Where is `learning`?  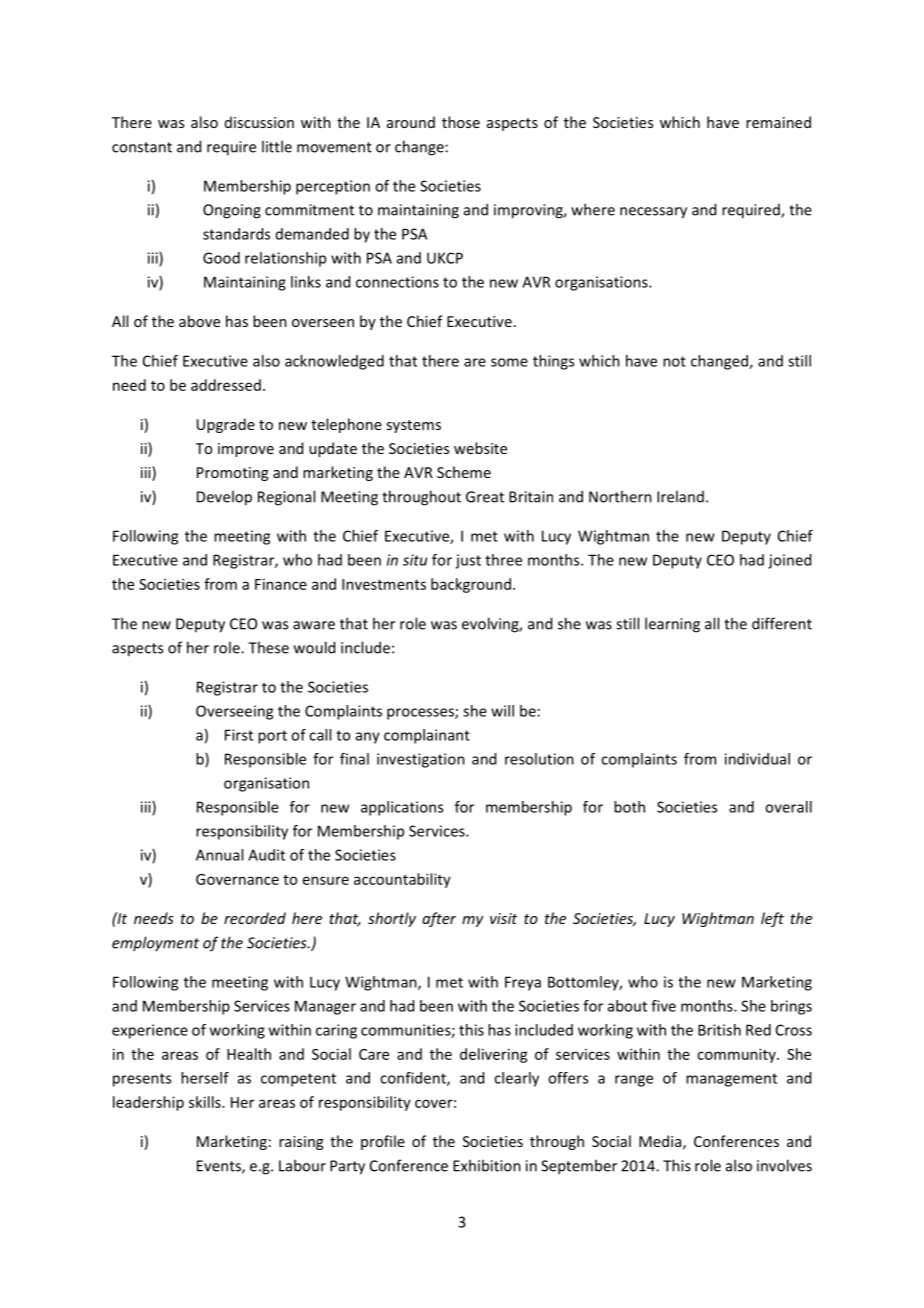 learning is located at coordinates (672, 625).
